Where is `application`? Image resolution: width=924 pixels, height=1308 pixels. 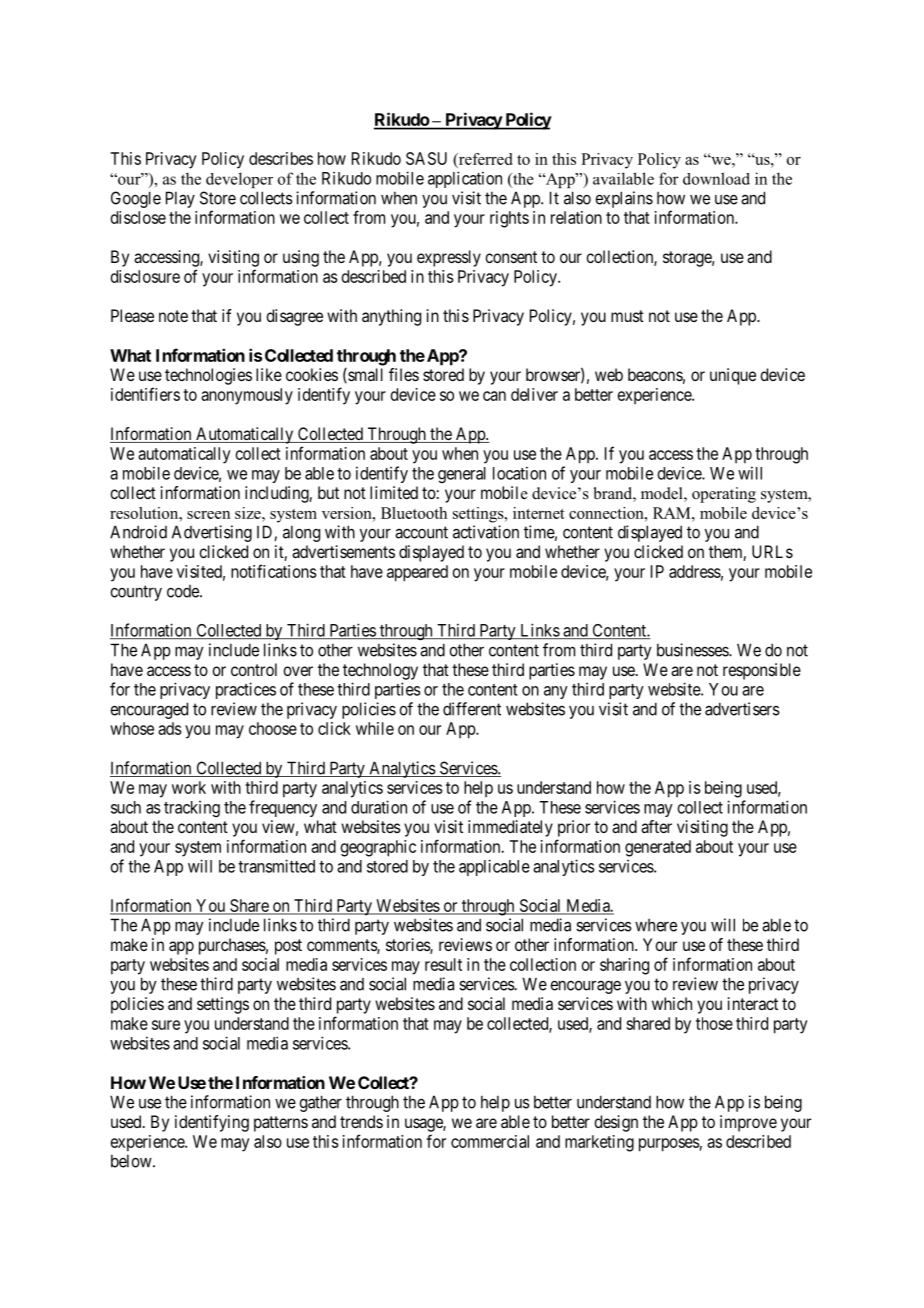
application is located at coordinates (465, 179).
